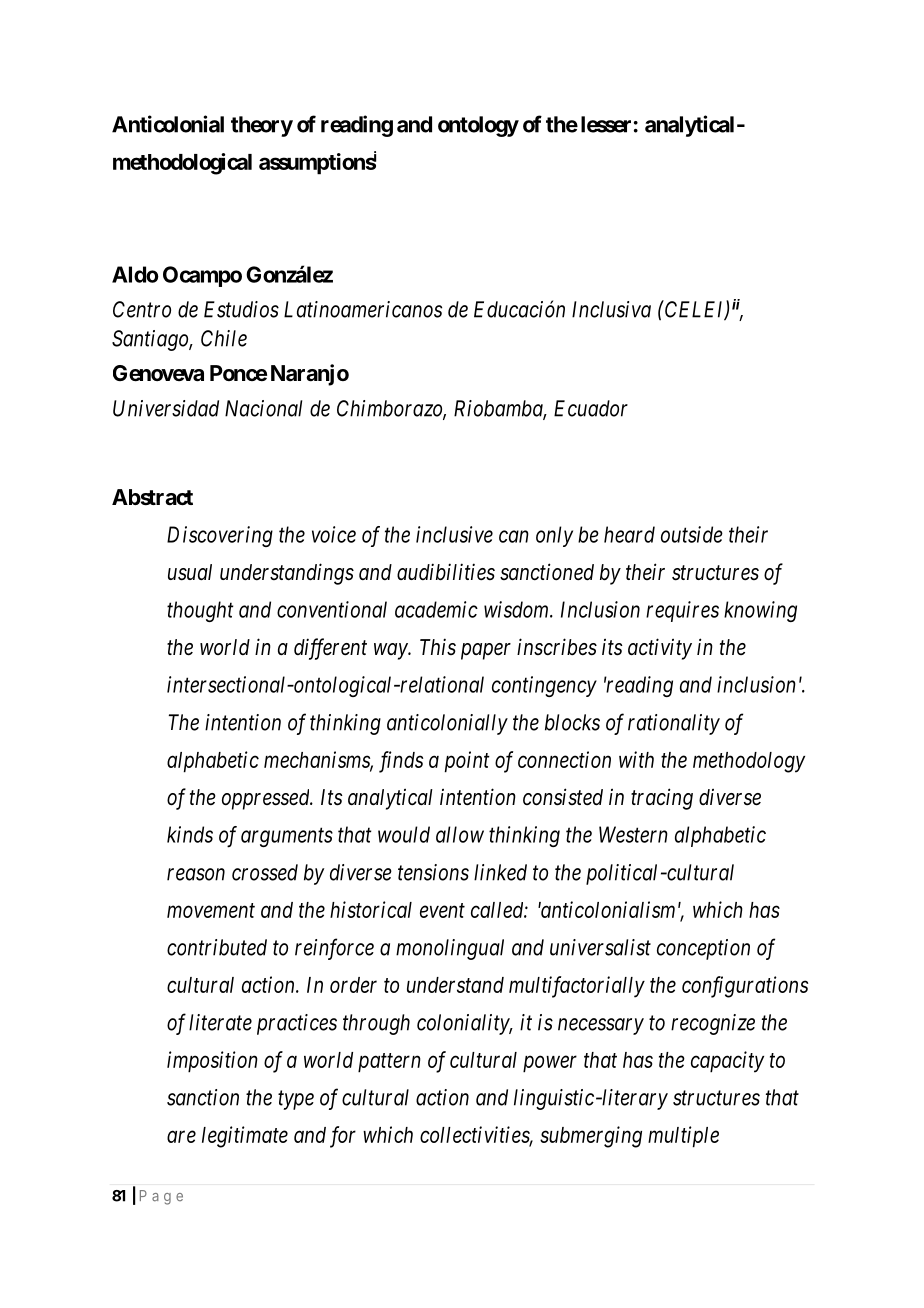 The image size is (924, 1308). Describe the element at coordinates (389, 1063) in the screenshot. I see `pattern` at that location.
